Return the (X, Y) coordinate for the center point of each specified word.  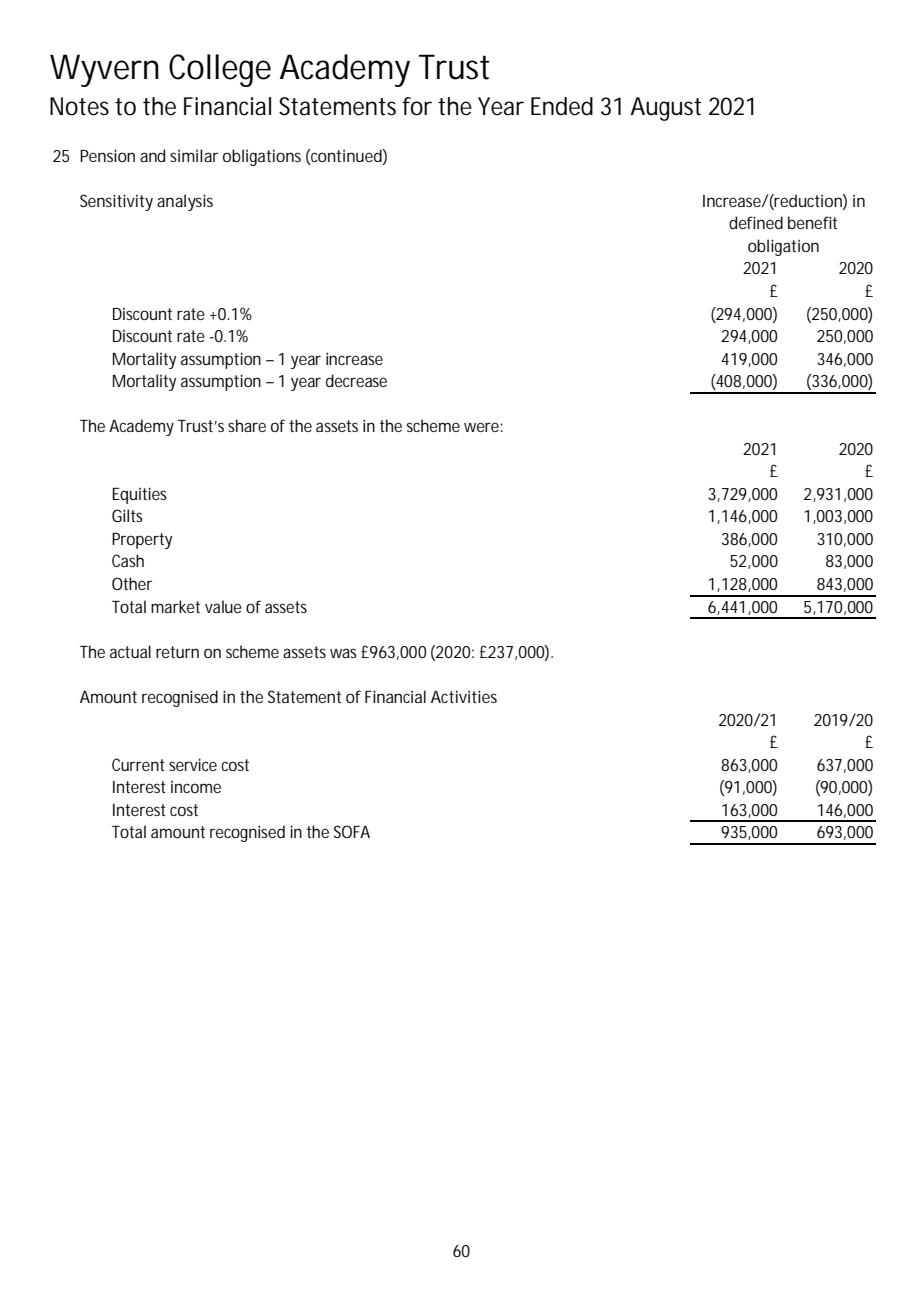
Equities (140, 495)
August (665, 109)
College (220, 70)
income (196, 787)
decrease (356, 380)
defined (756, 222)
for (417, 106)
